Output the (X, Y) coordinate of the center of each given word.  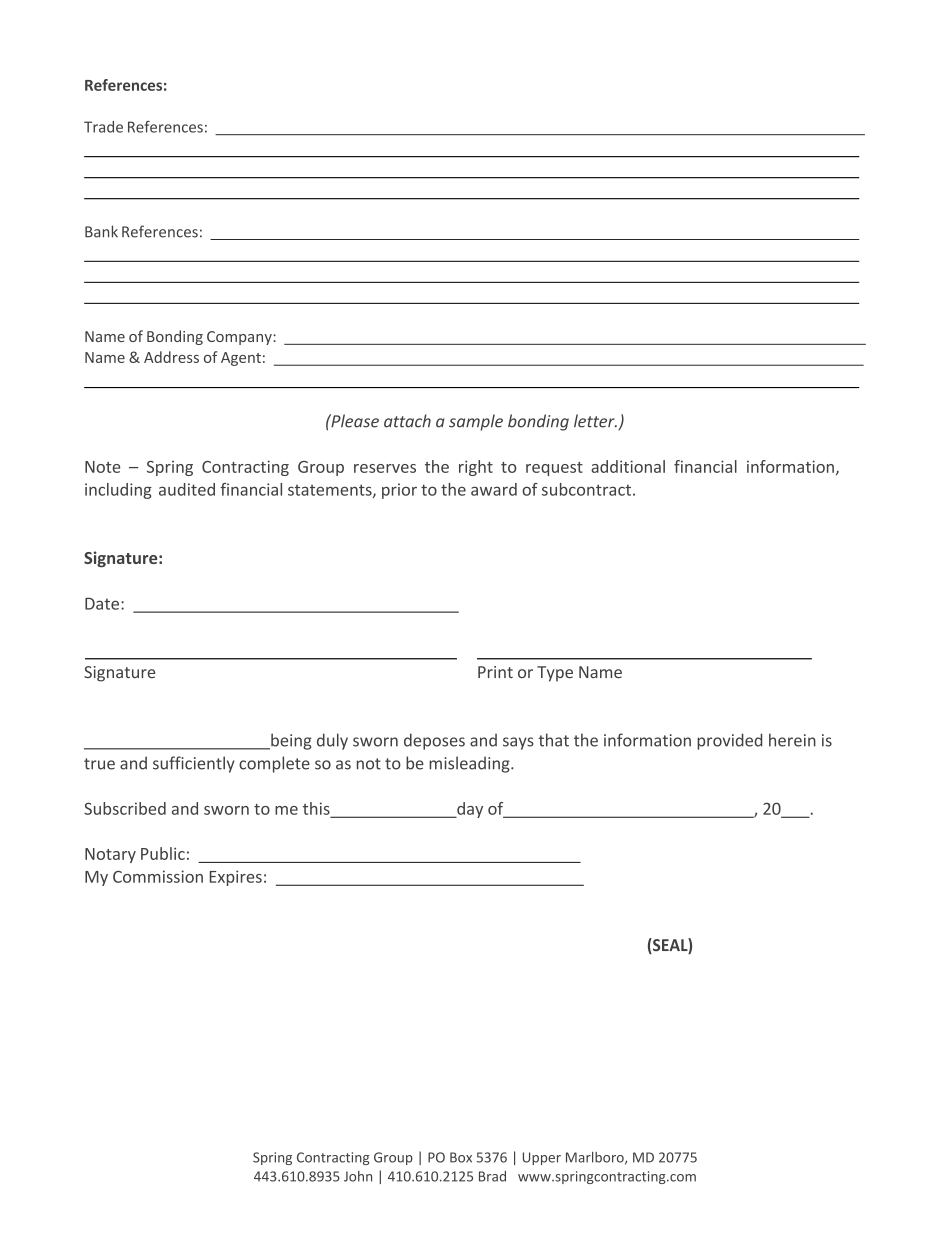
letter (595, 421)
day (469, 810)
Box (461, 1157)
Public (163, 853)
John (358, 1176)
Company (240, 338)
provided (729, 741)
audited (187, 489)
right (476, 468)
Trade (103, 127)
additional (628, 466)
